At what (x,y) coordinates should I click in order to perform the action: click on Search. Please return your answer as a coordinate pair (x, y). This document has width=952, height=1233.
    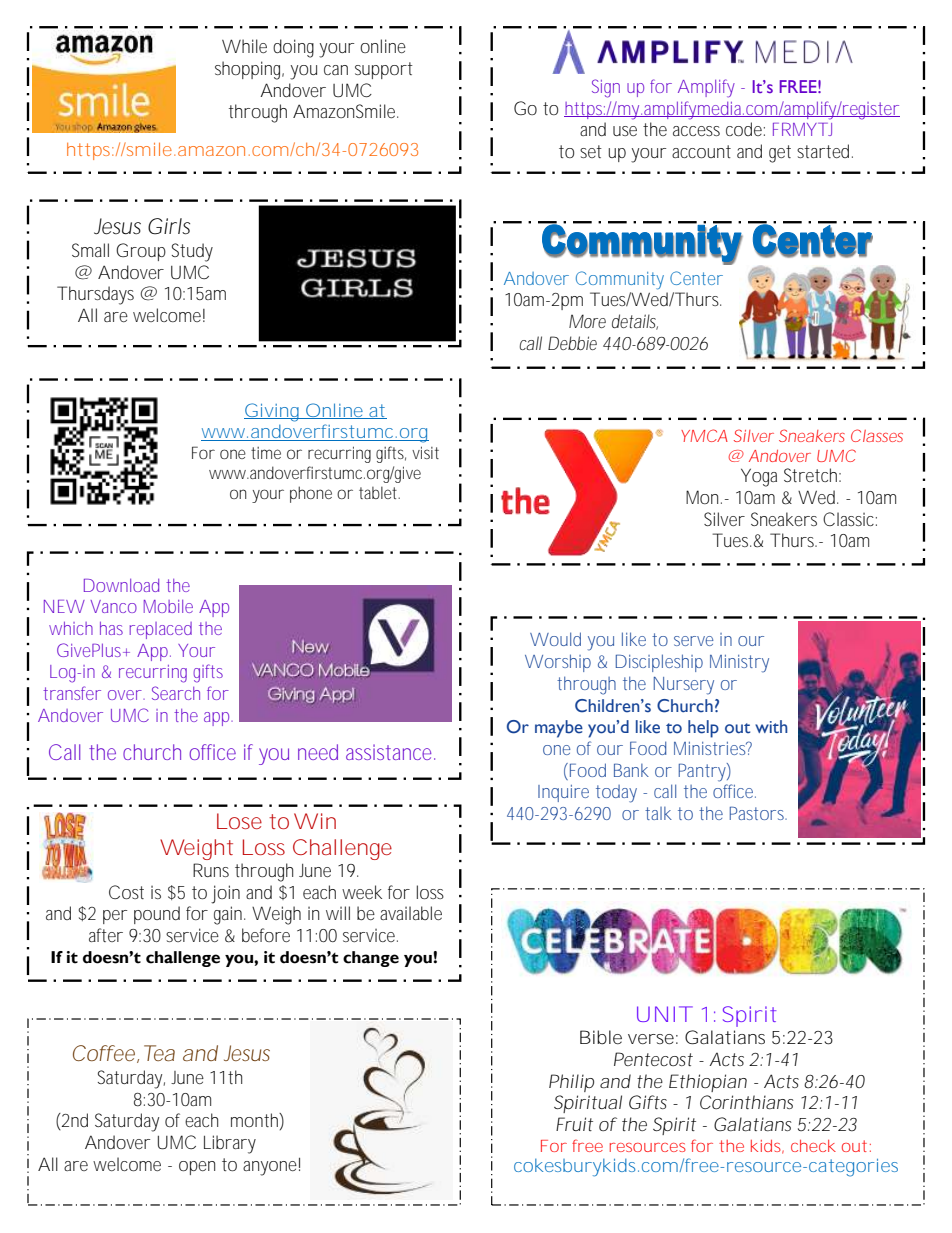
    Looking at the image, I should click on (176, 693).
